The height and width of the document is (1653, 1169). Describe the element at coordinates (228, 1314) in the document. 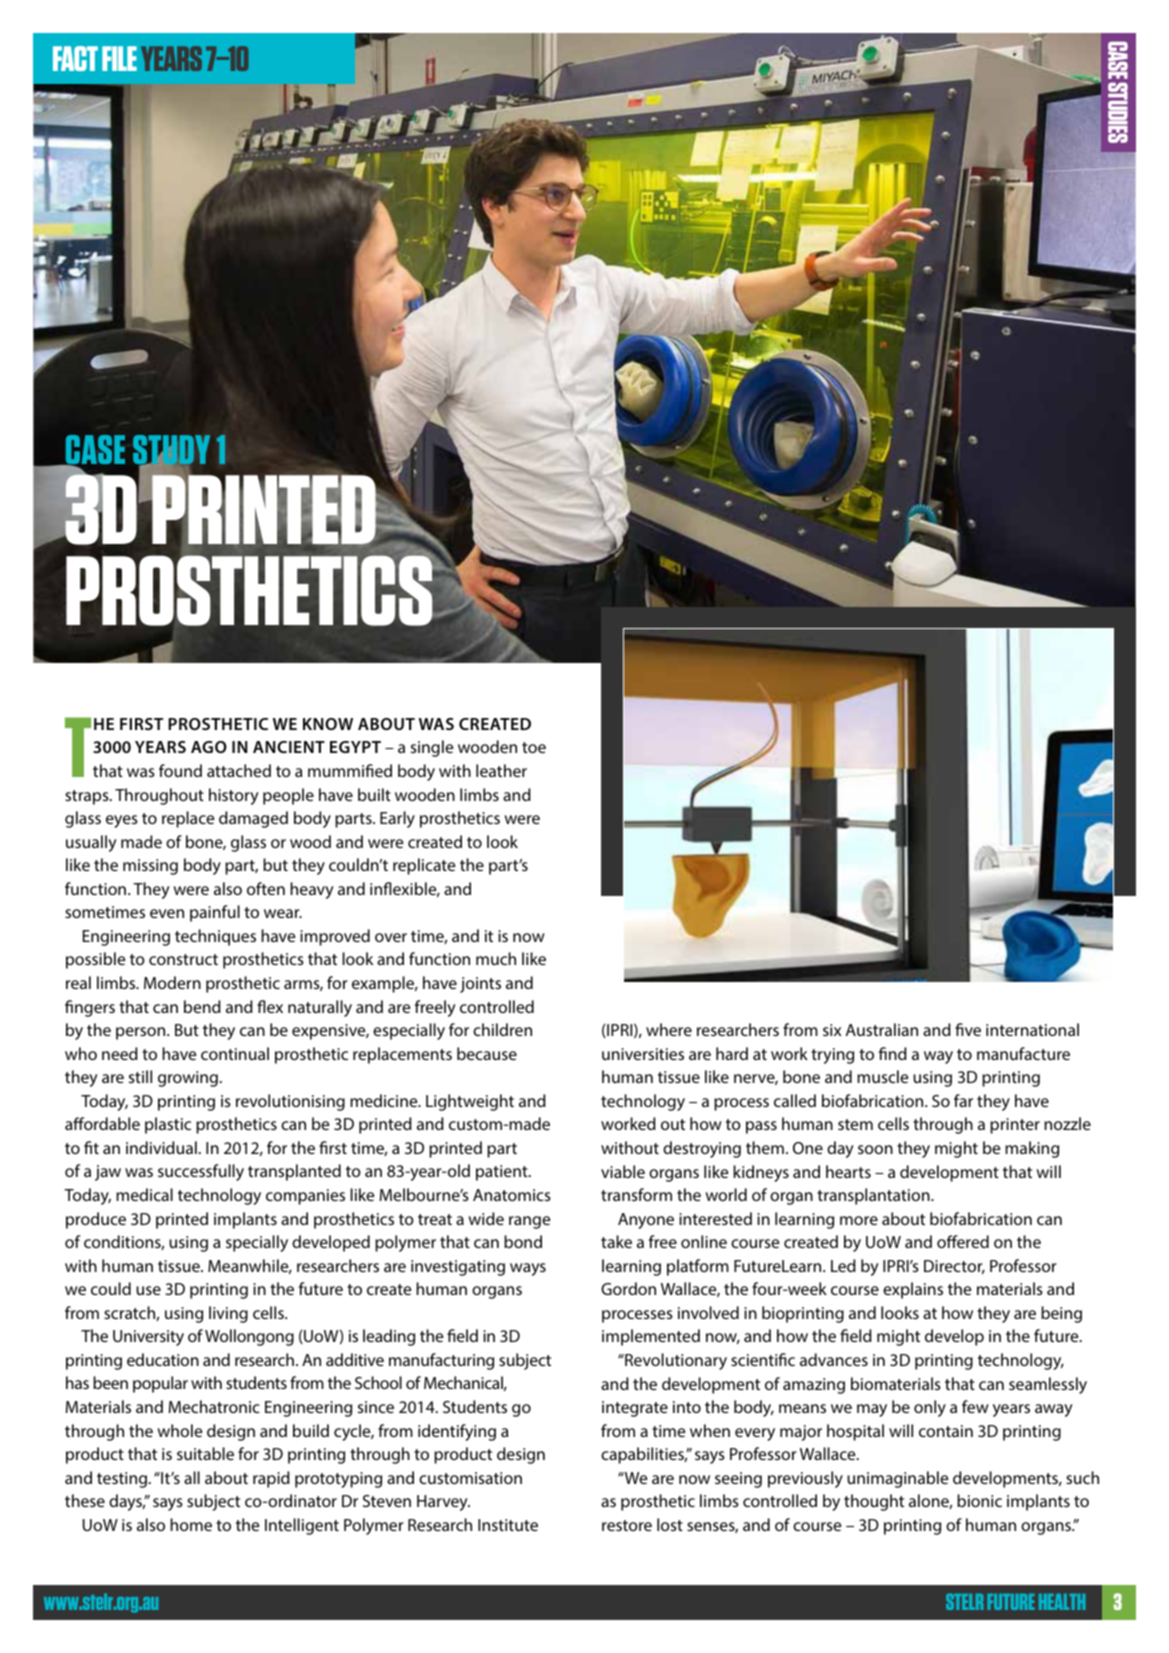

I see `living` at that location.
